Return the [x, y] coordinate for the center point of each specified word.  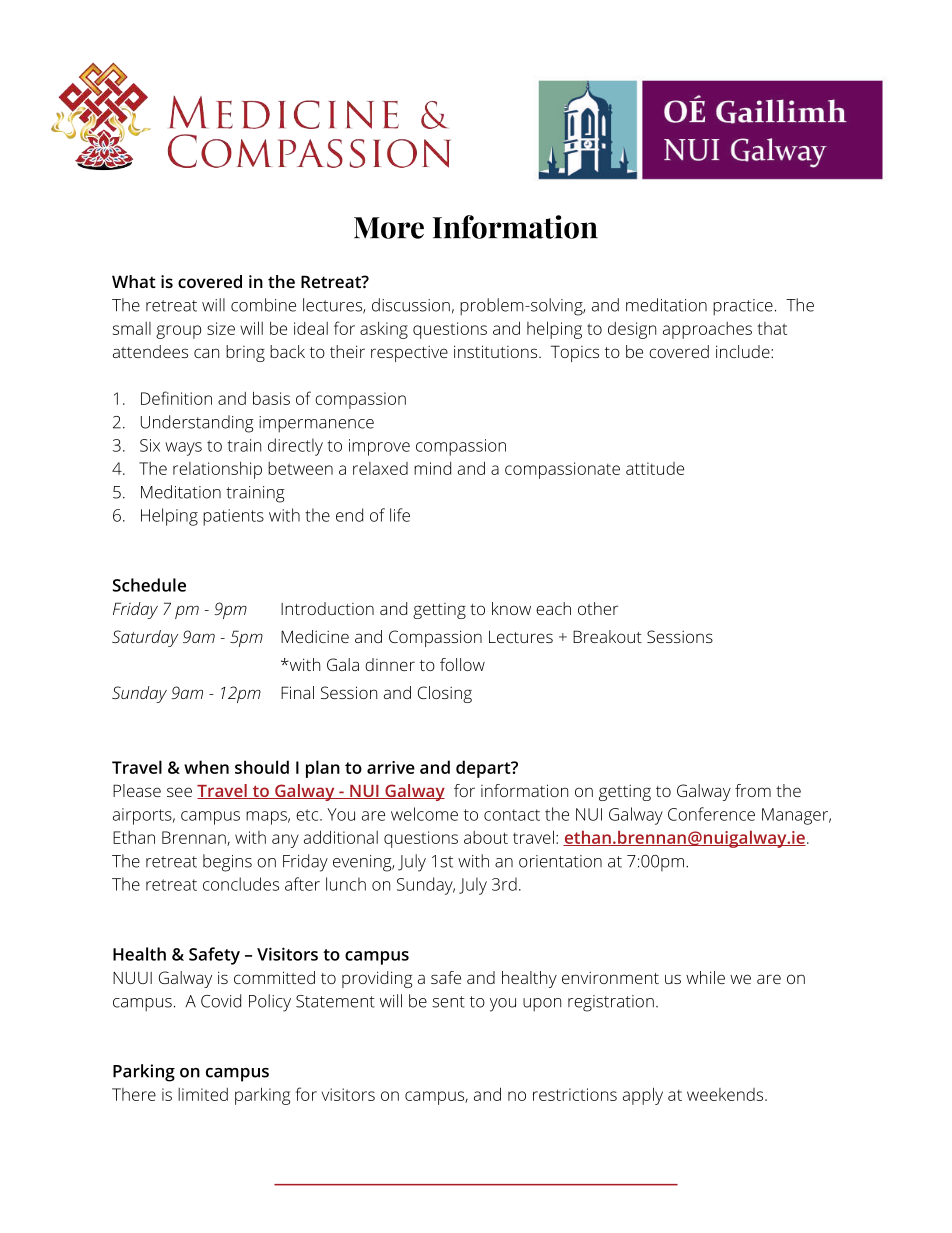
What [134, 281]
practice [743, 307]
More [389, 228]
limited [203, 1094]
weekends [726, 1094]
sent [448, 1002]
